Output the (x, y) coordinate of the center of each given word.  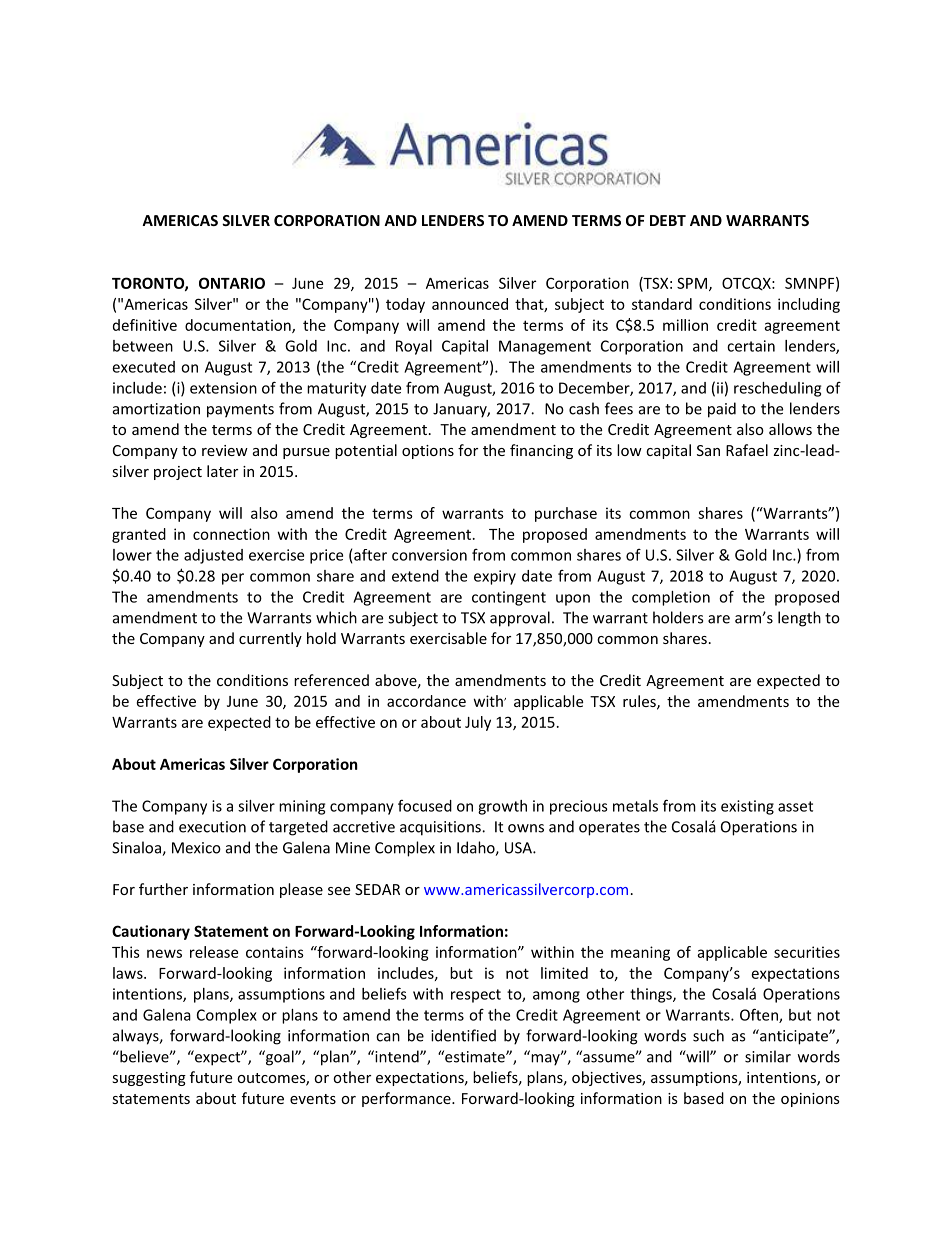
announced (470, 304)
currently (270, 639)
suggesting (149, 1079)
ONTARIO (232, 283)
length (799, 619)
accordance (426, 701)
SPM (693, 284)
